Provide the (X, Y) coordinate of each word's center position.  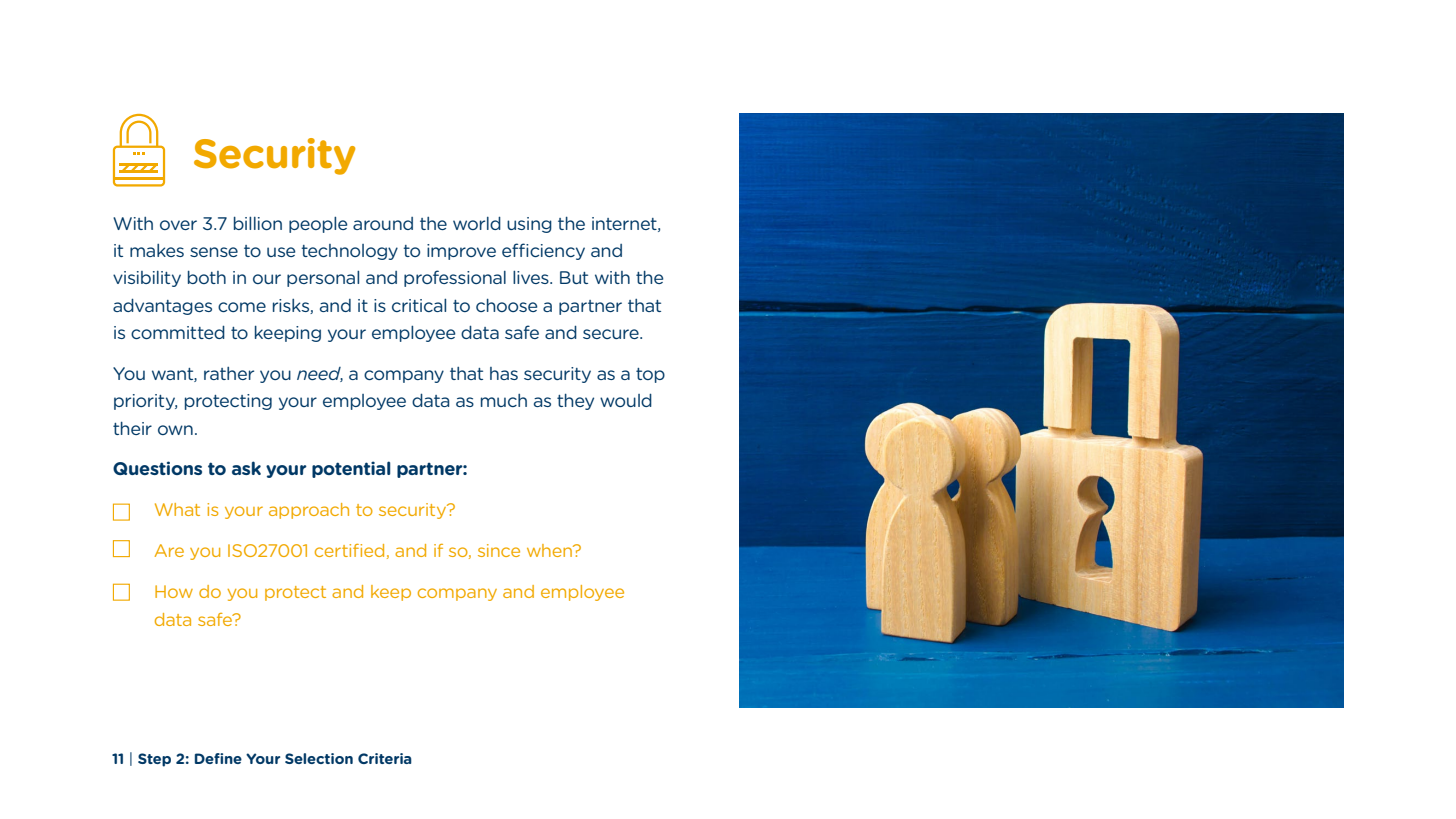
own (175, 430)
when (550, 550)
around (383, 223)
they (575, 401)
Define (218, 758)
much (504, 400)
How (174, 591)
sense (214, 252)
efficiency (543, 251)
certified (349, 550)
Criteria (385, 758)
